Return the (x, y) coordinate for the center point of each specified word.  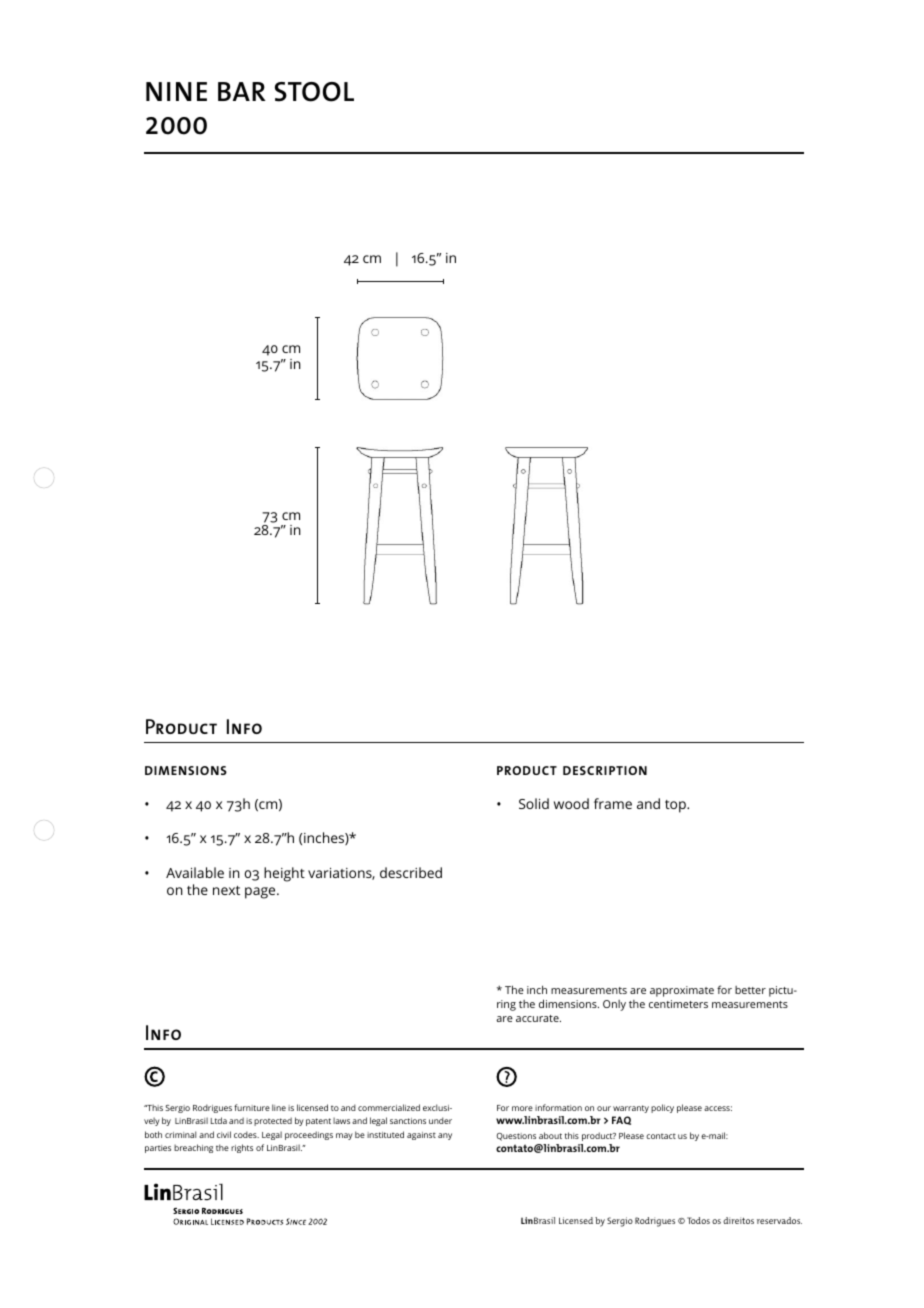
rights (242, 1148)
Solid (534, 803)
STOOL (314, 92)
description (605, 770)
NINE (176, 91)
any (445, 1136)
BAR (242, 91)
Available (195, 872)
